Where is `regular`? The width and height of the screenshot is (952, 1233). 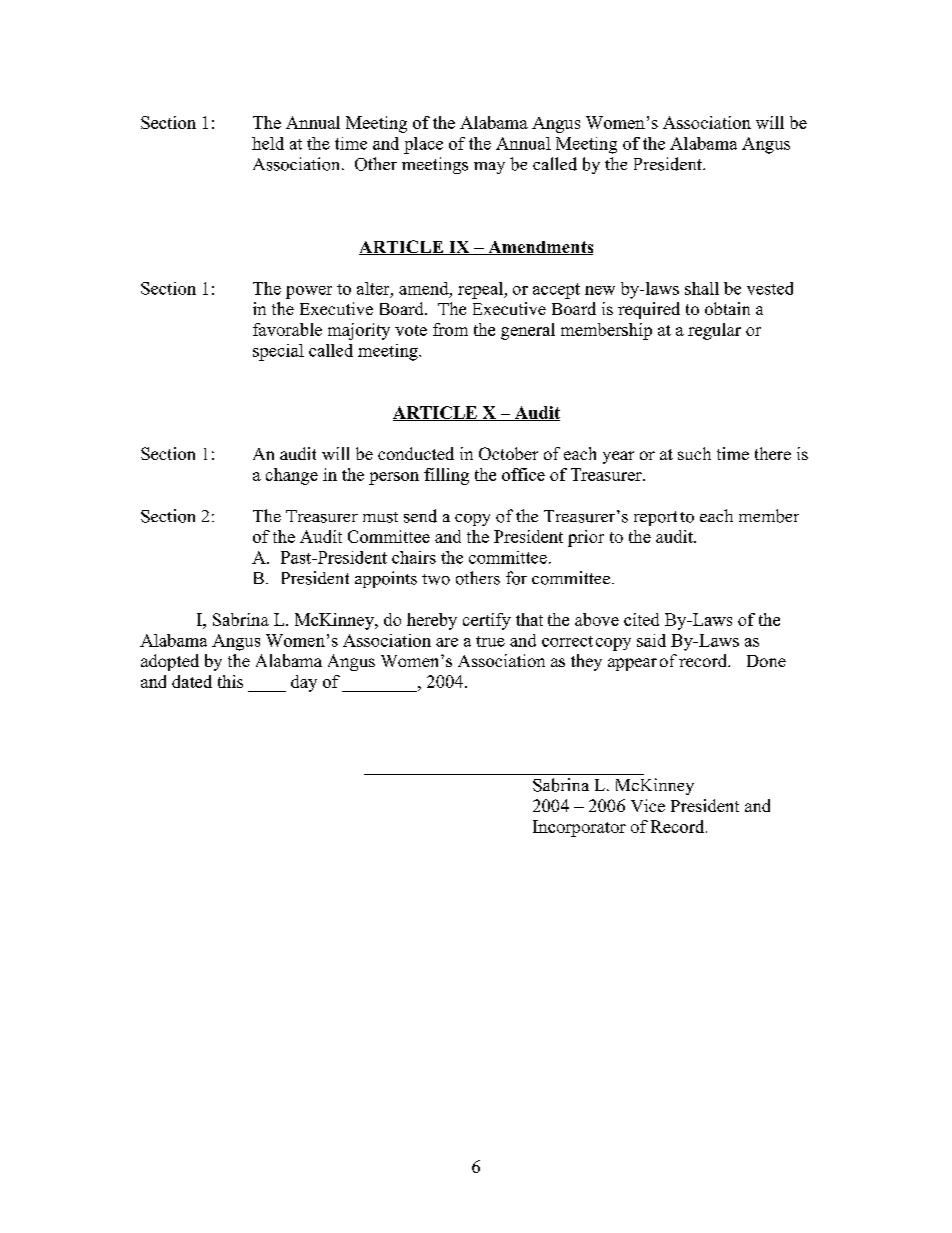 regular is located at coordinates (714, 331).
